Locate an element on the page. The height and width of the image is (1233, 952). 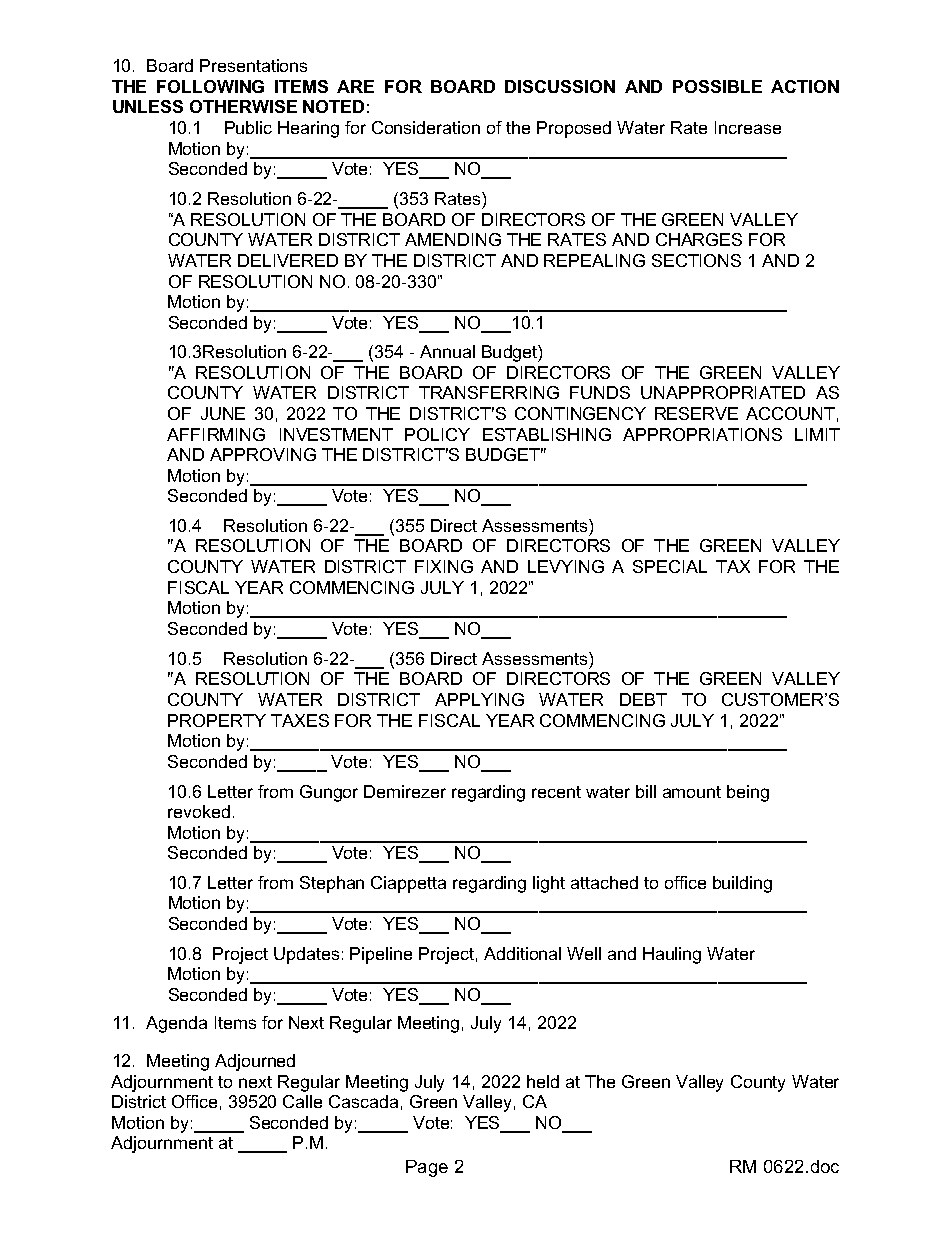
Calle is located at coordinates (302, 1101).
